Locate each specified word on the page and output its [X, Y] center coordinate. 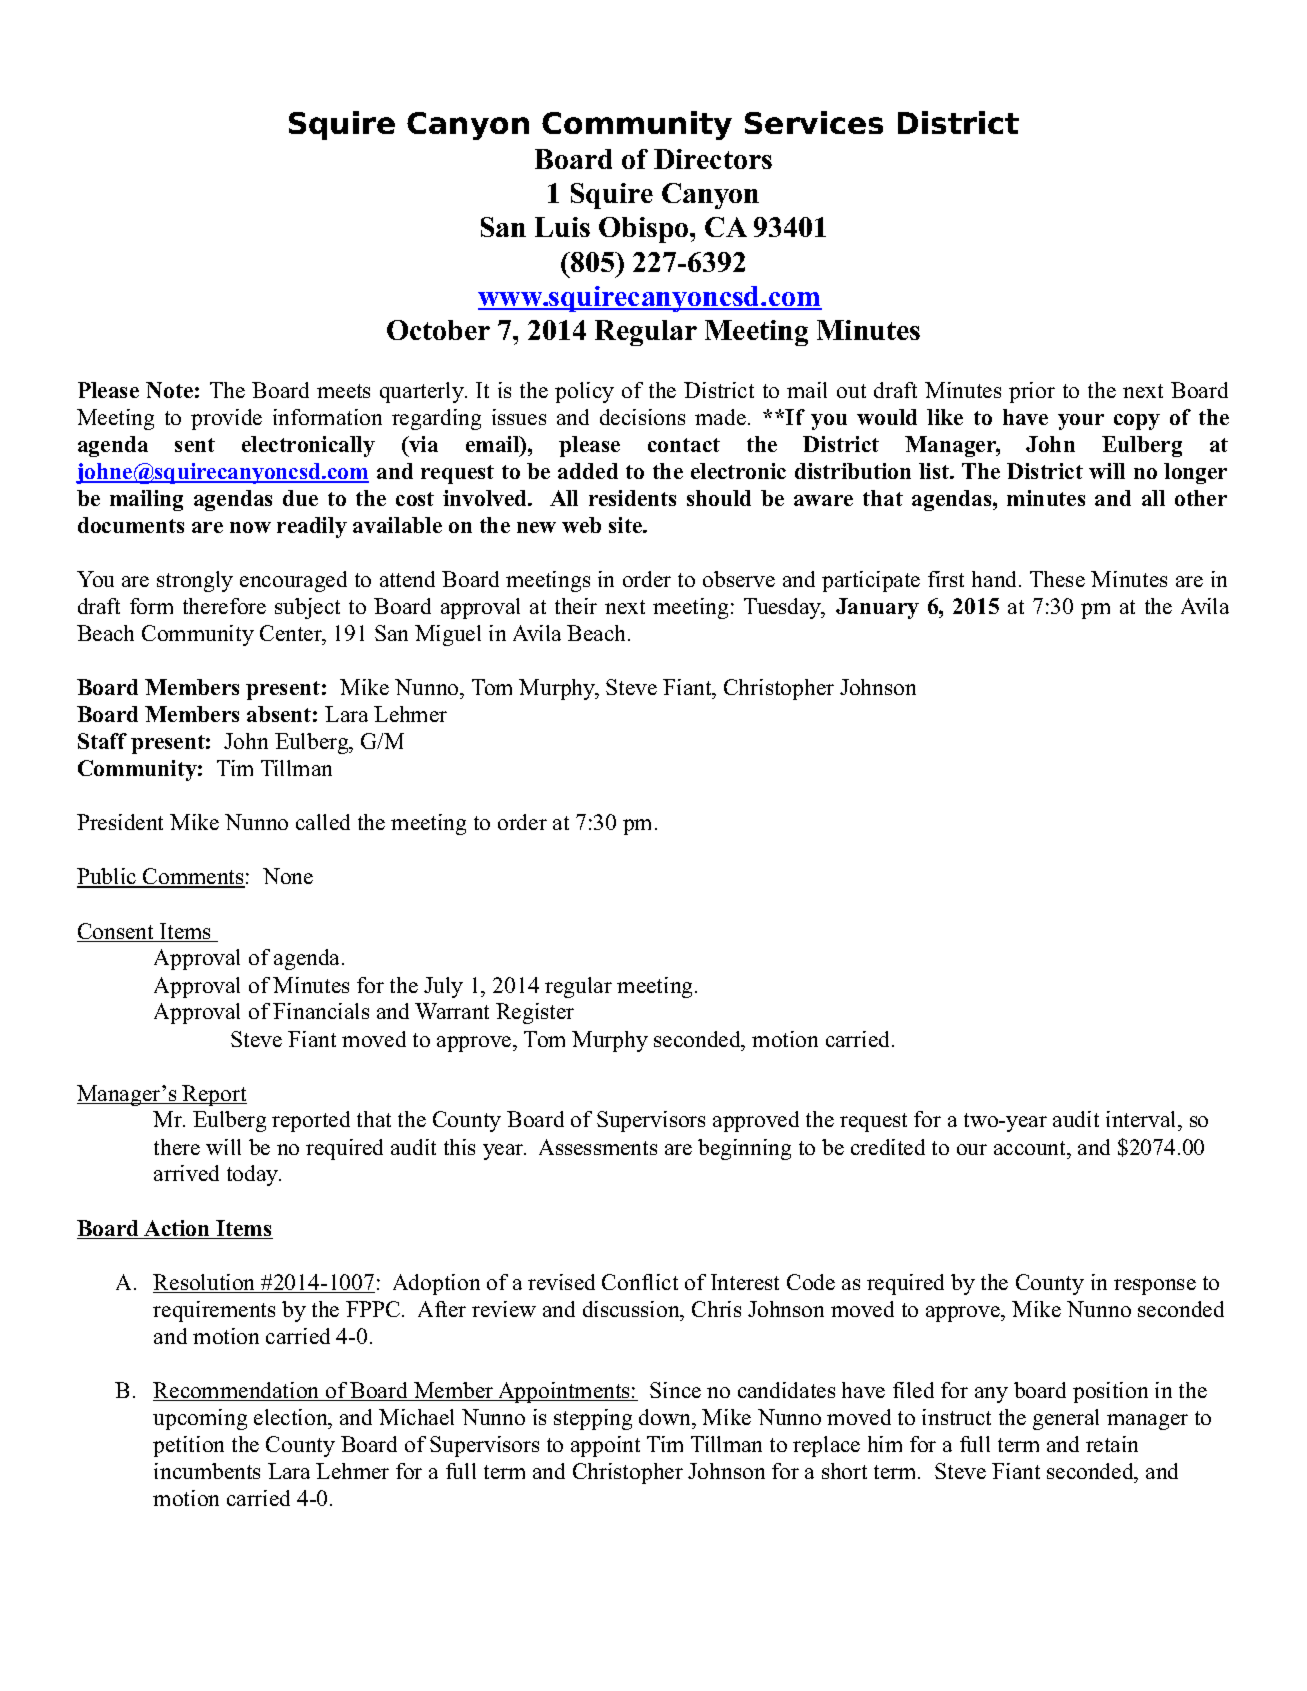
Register [535, 1013]
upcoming [200, 1419]
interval [1142, 1121]
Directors [713, 159]
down [666, 1417]
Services [814, 122]
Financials [321, 1011]
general [1066, 1419]
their [576, 606]
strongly [195, 581]
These [1057, 579]
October [438, 330]
